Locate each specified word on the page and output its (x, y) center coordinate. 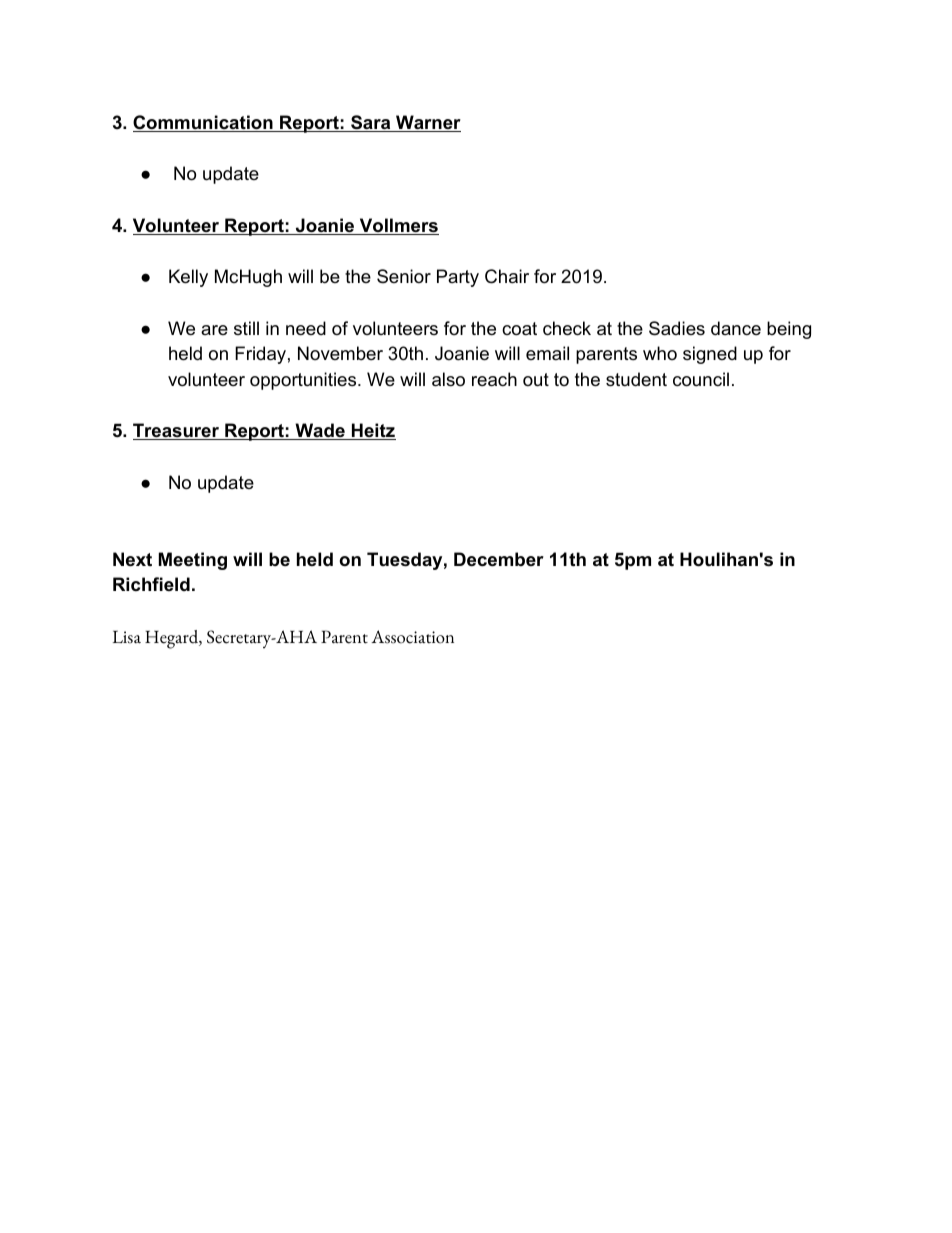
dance (736, 328)
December (499, 559)
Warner (427, 123)
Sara (371, 123)
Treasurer (177, 431)
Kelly (188, 278)
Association (412, 637)
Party (458, 278)
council (701, 379)
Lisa (127, 637)
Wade (320, 431)
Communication (204, 123)
